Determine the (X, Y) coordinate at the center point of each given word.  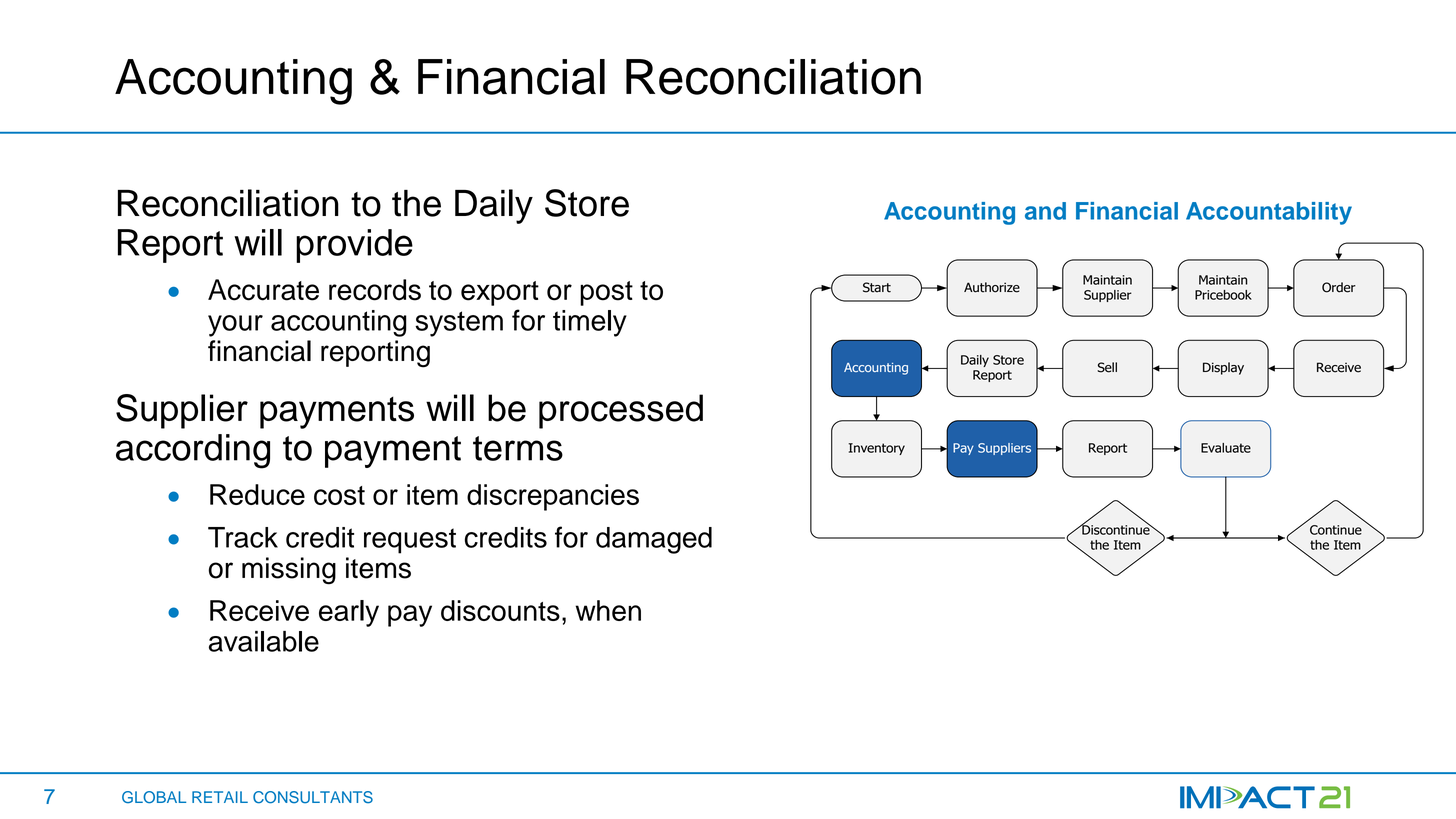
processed (621, 411)
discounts (500, 610)
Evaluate (1226, 448)
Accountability (1269, 213)
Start (877, 287)
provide (354, 246)
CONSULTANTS (313, 797)
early (349, 613)
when (608, 610)
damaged (654, 540)
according (193, 451)
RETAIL (220, 797)
